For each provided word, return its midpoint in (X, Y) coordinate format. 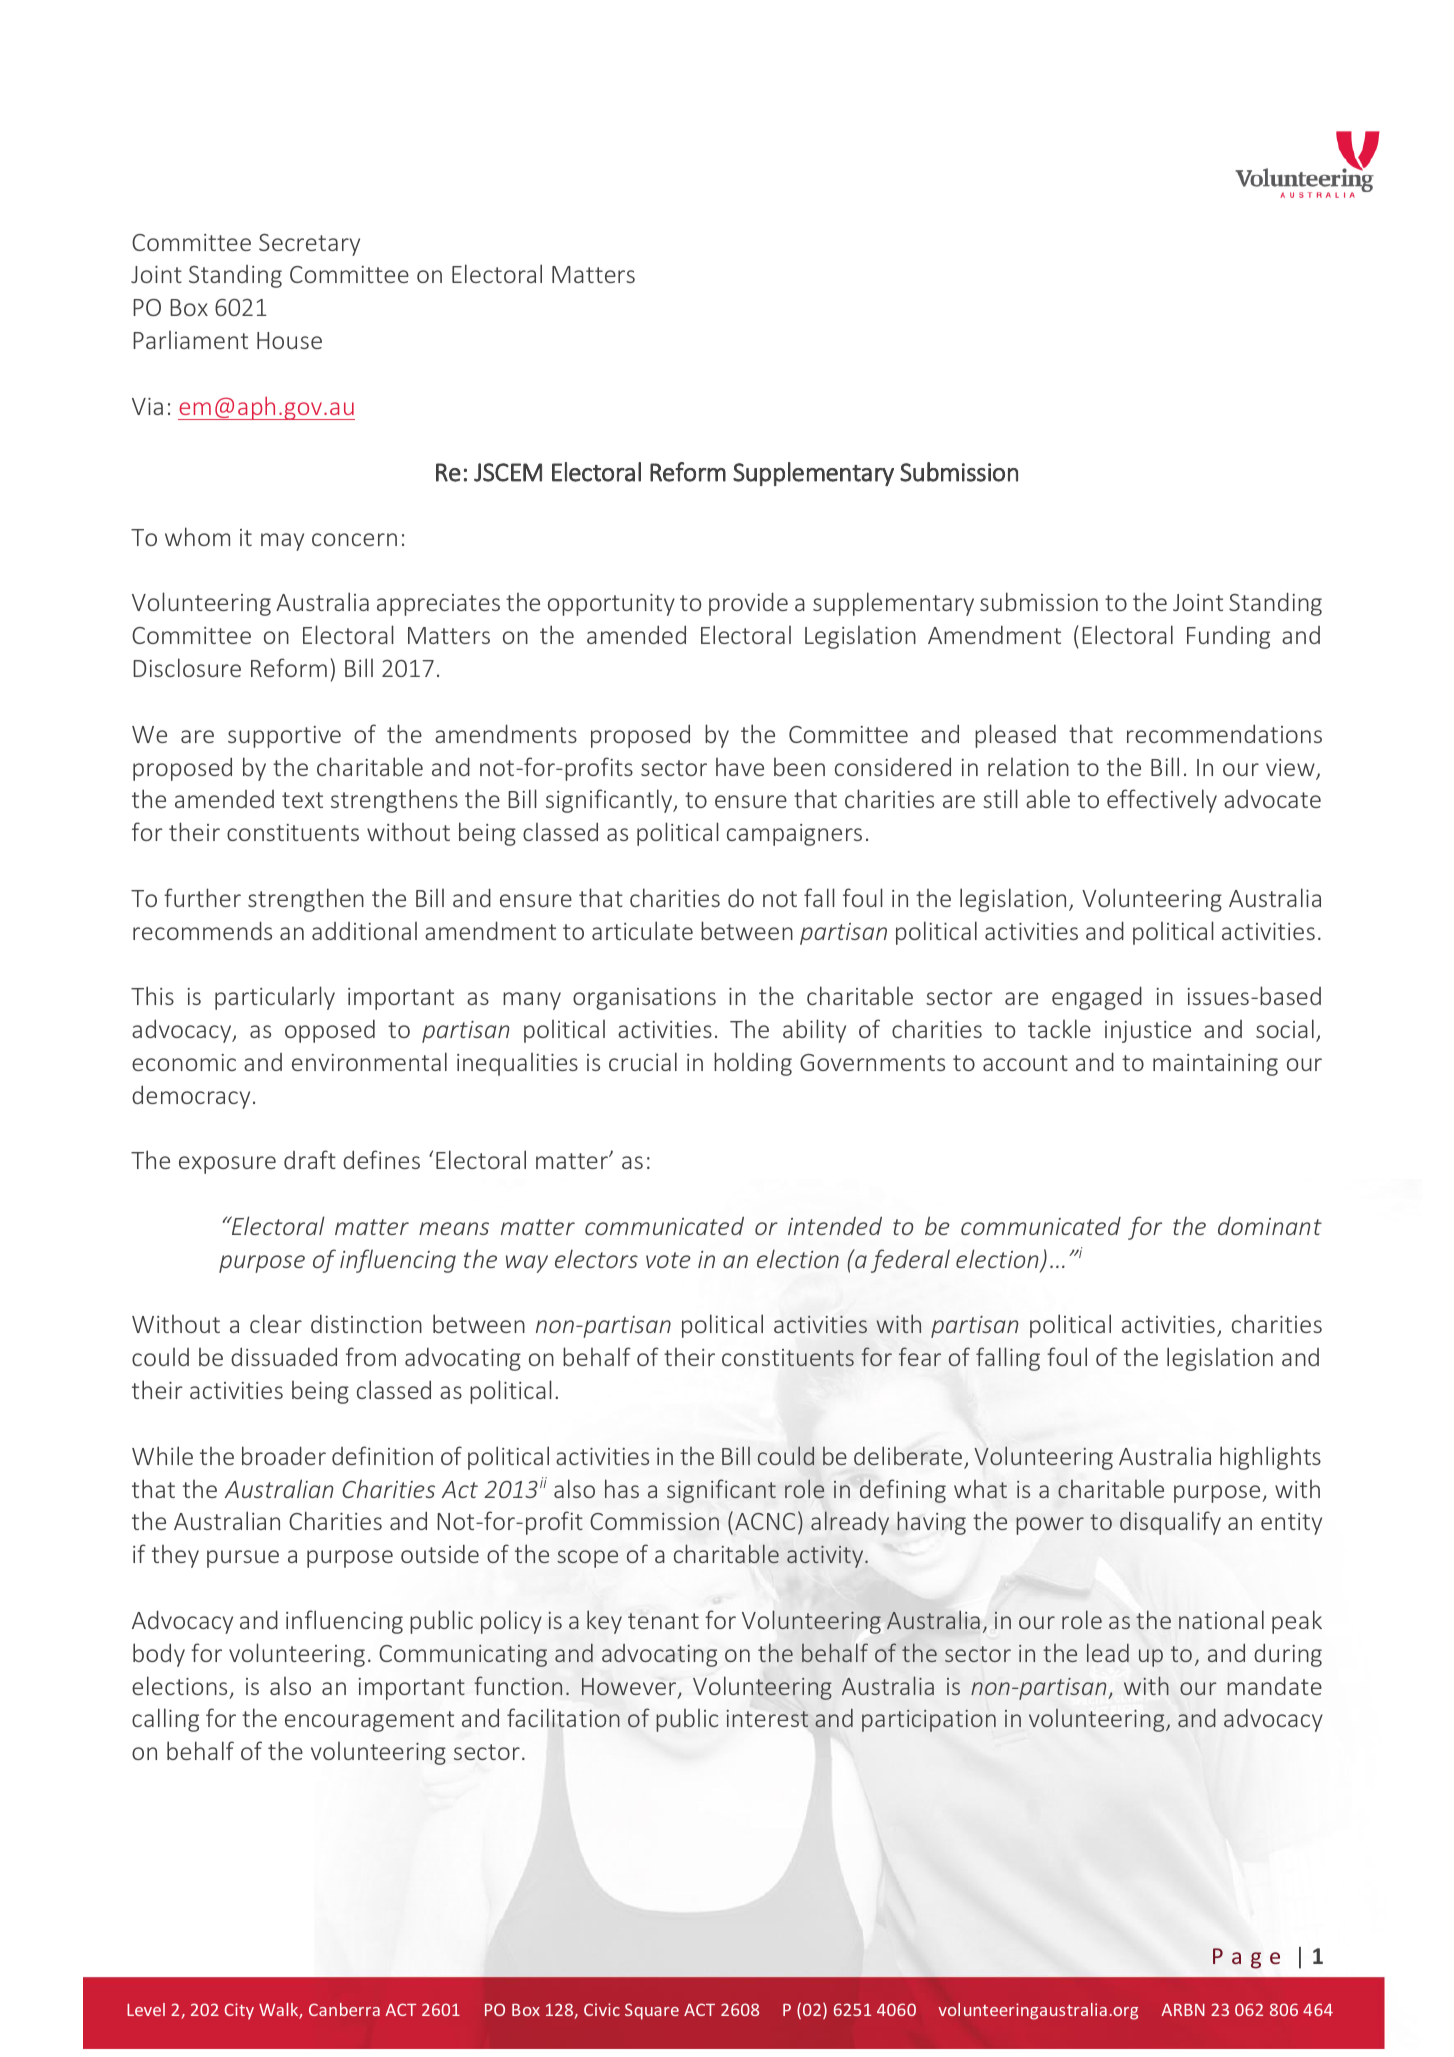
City (239, 2011)
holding (753, 1064)
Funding (1228, 637)
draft (310, 1159)
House (289, 340)
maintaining (1215, 1065)
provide (748, 604)
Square (652, 2011)
